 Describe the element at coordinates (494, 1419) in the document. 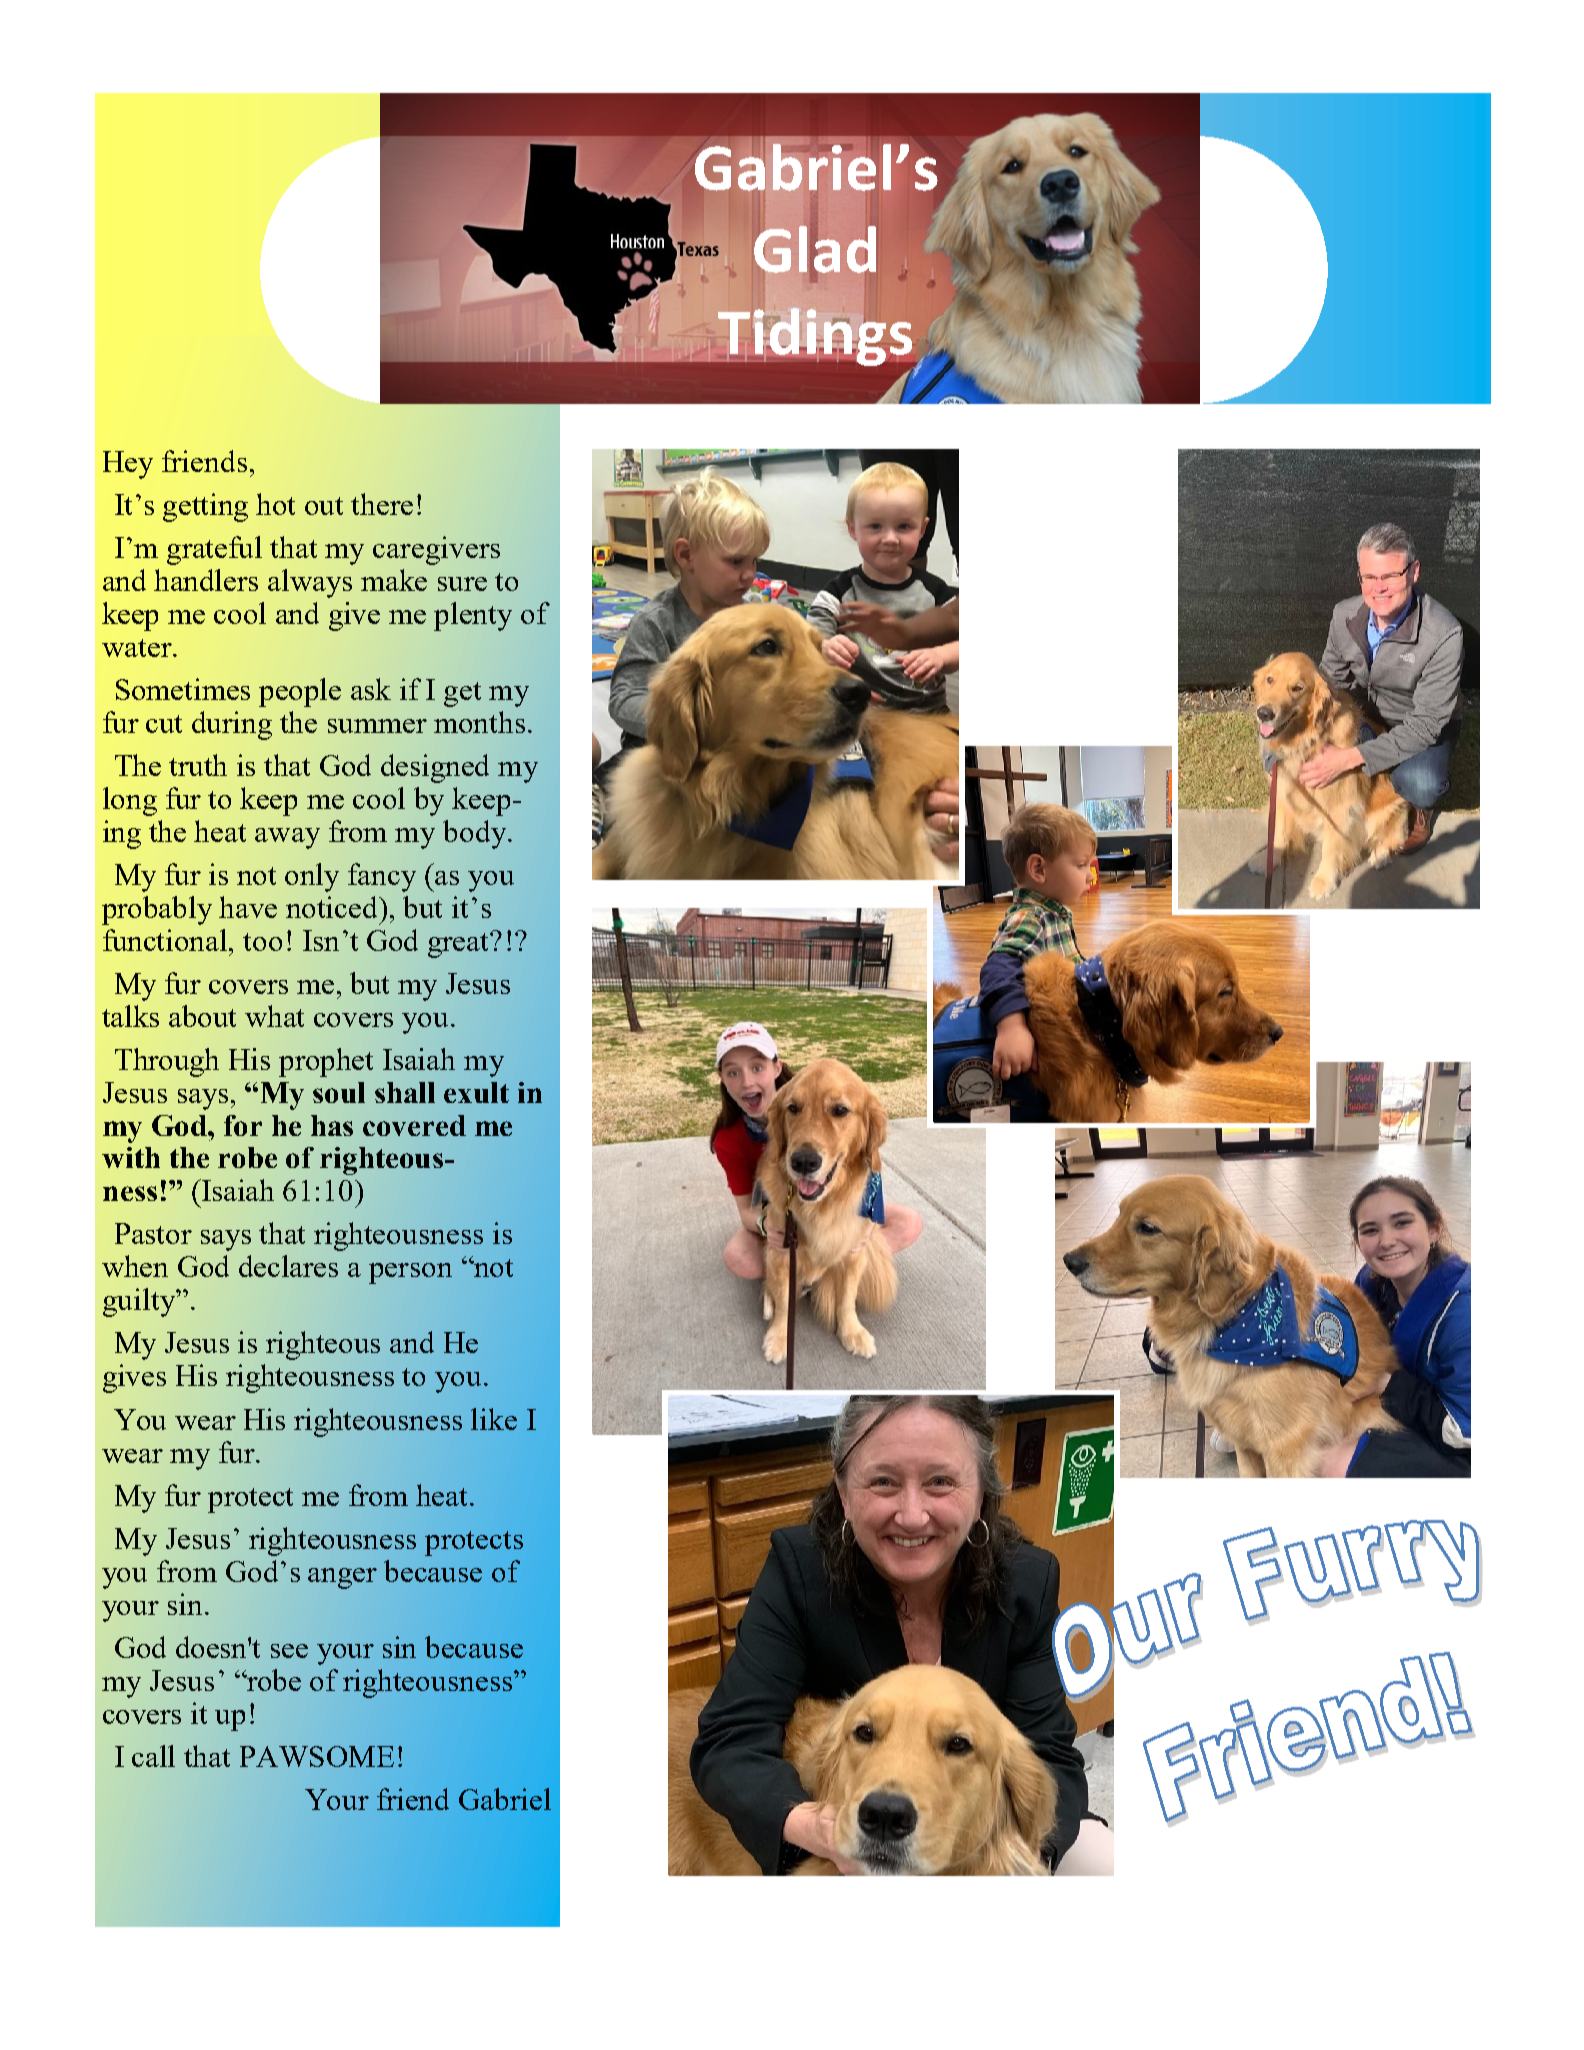

I see `like` at that location.
